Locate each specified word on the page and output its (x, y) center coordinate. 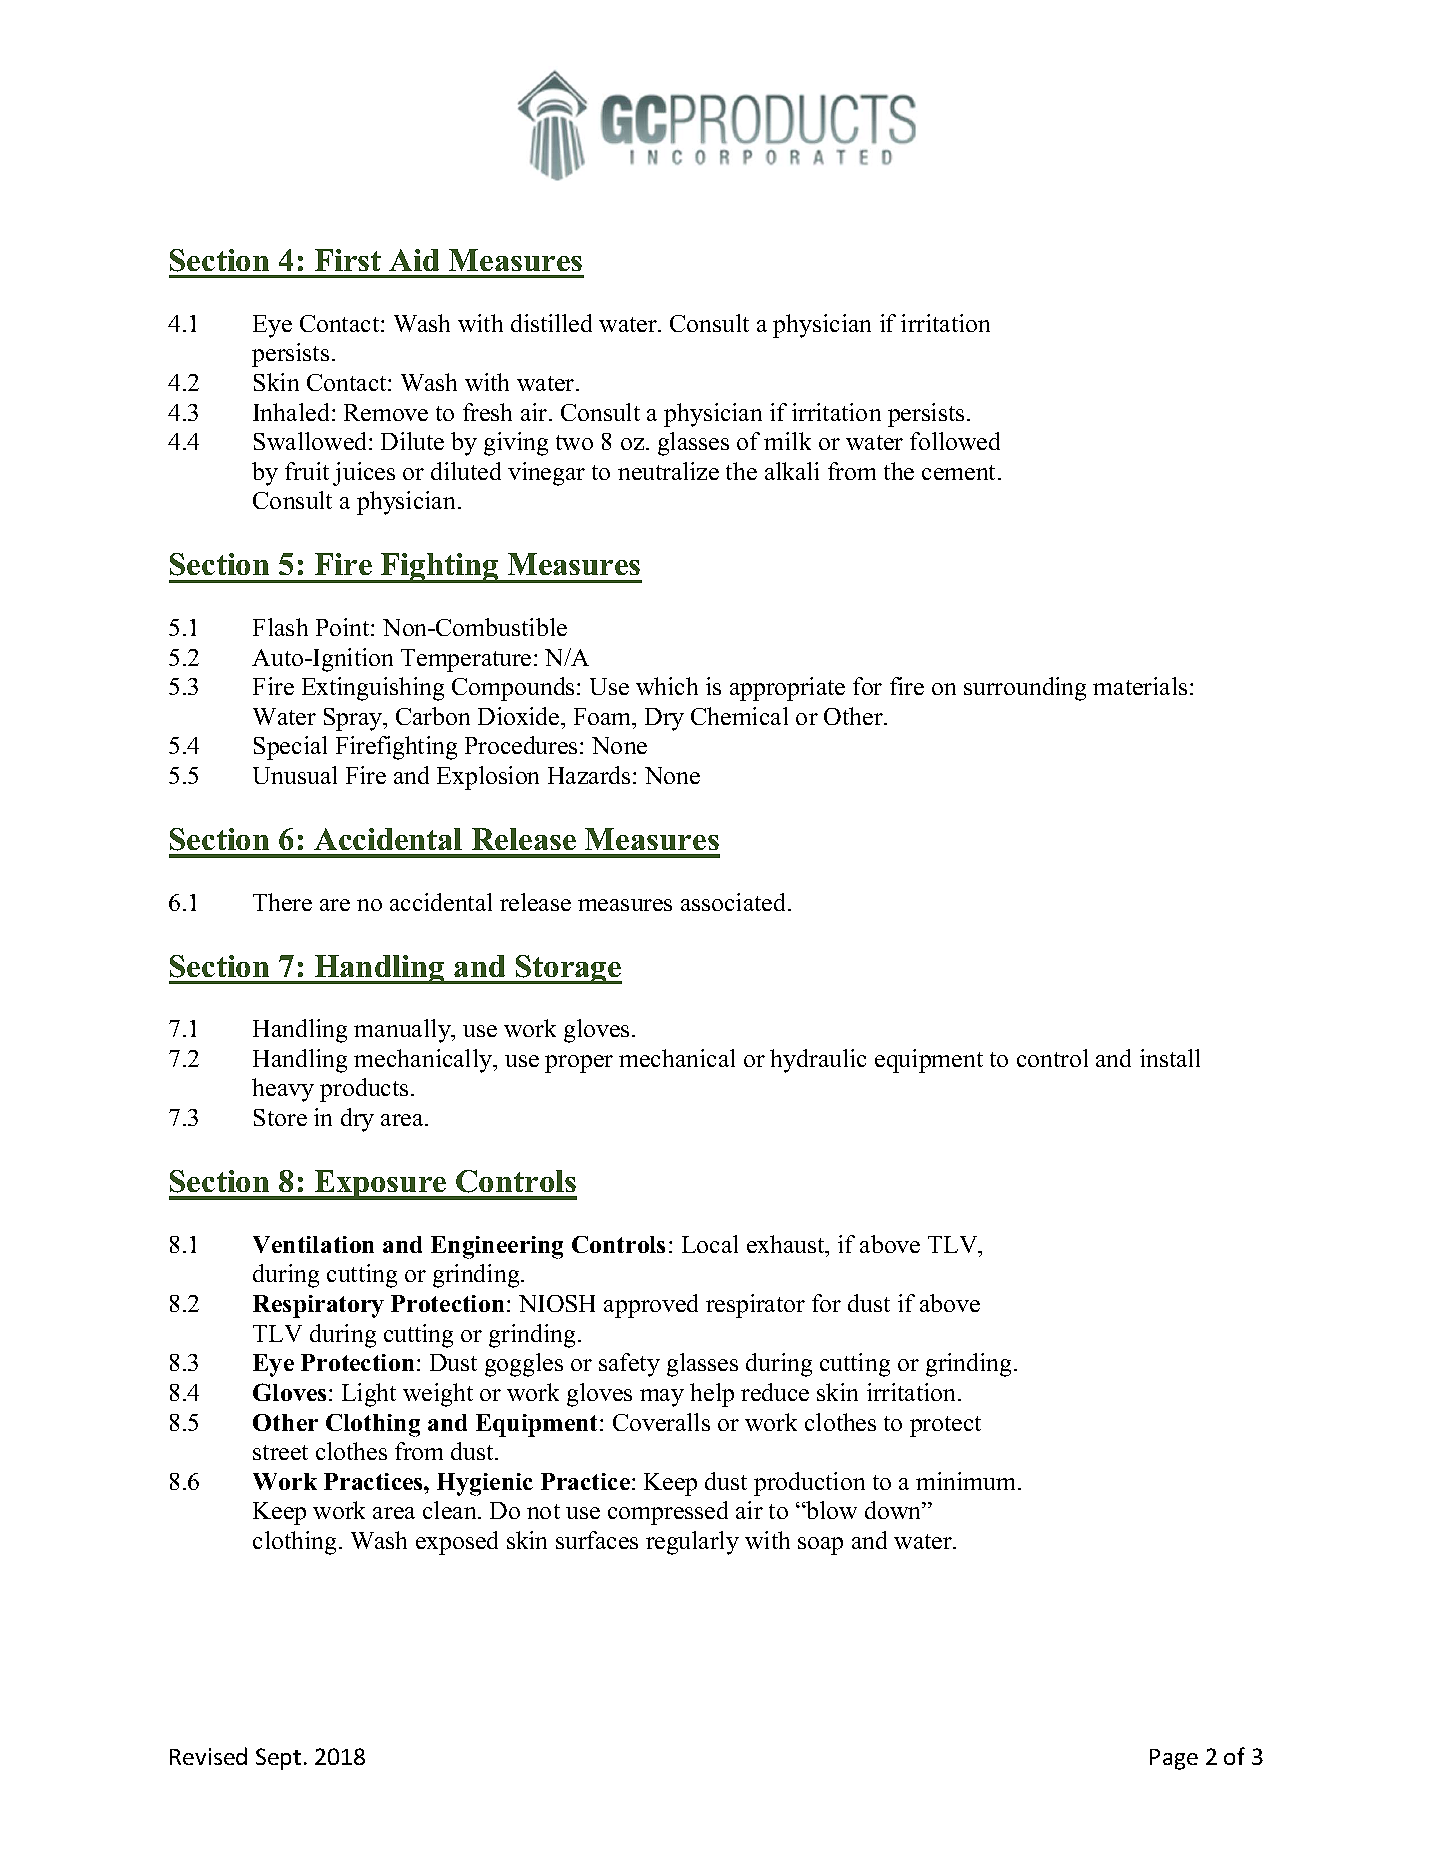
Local (710, 1244)
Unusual (295, 775)
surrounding (1025, 689)
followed (955, 441)
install (1170, 1058)
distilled (551, 323)
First (348, 260)
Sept (278, 1759)
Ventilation (313, 1244)
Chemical (739, 716)
